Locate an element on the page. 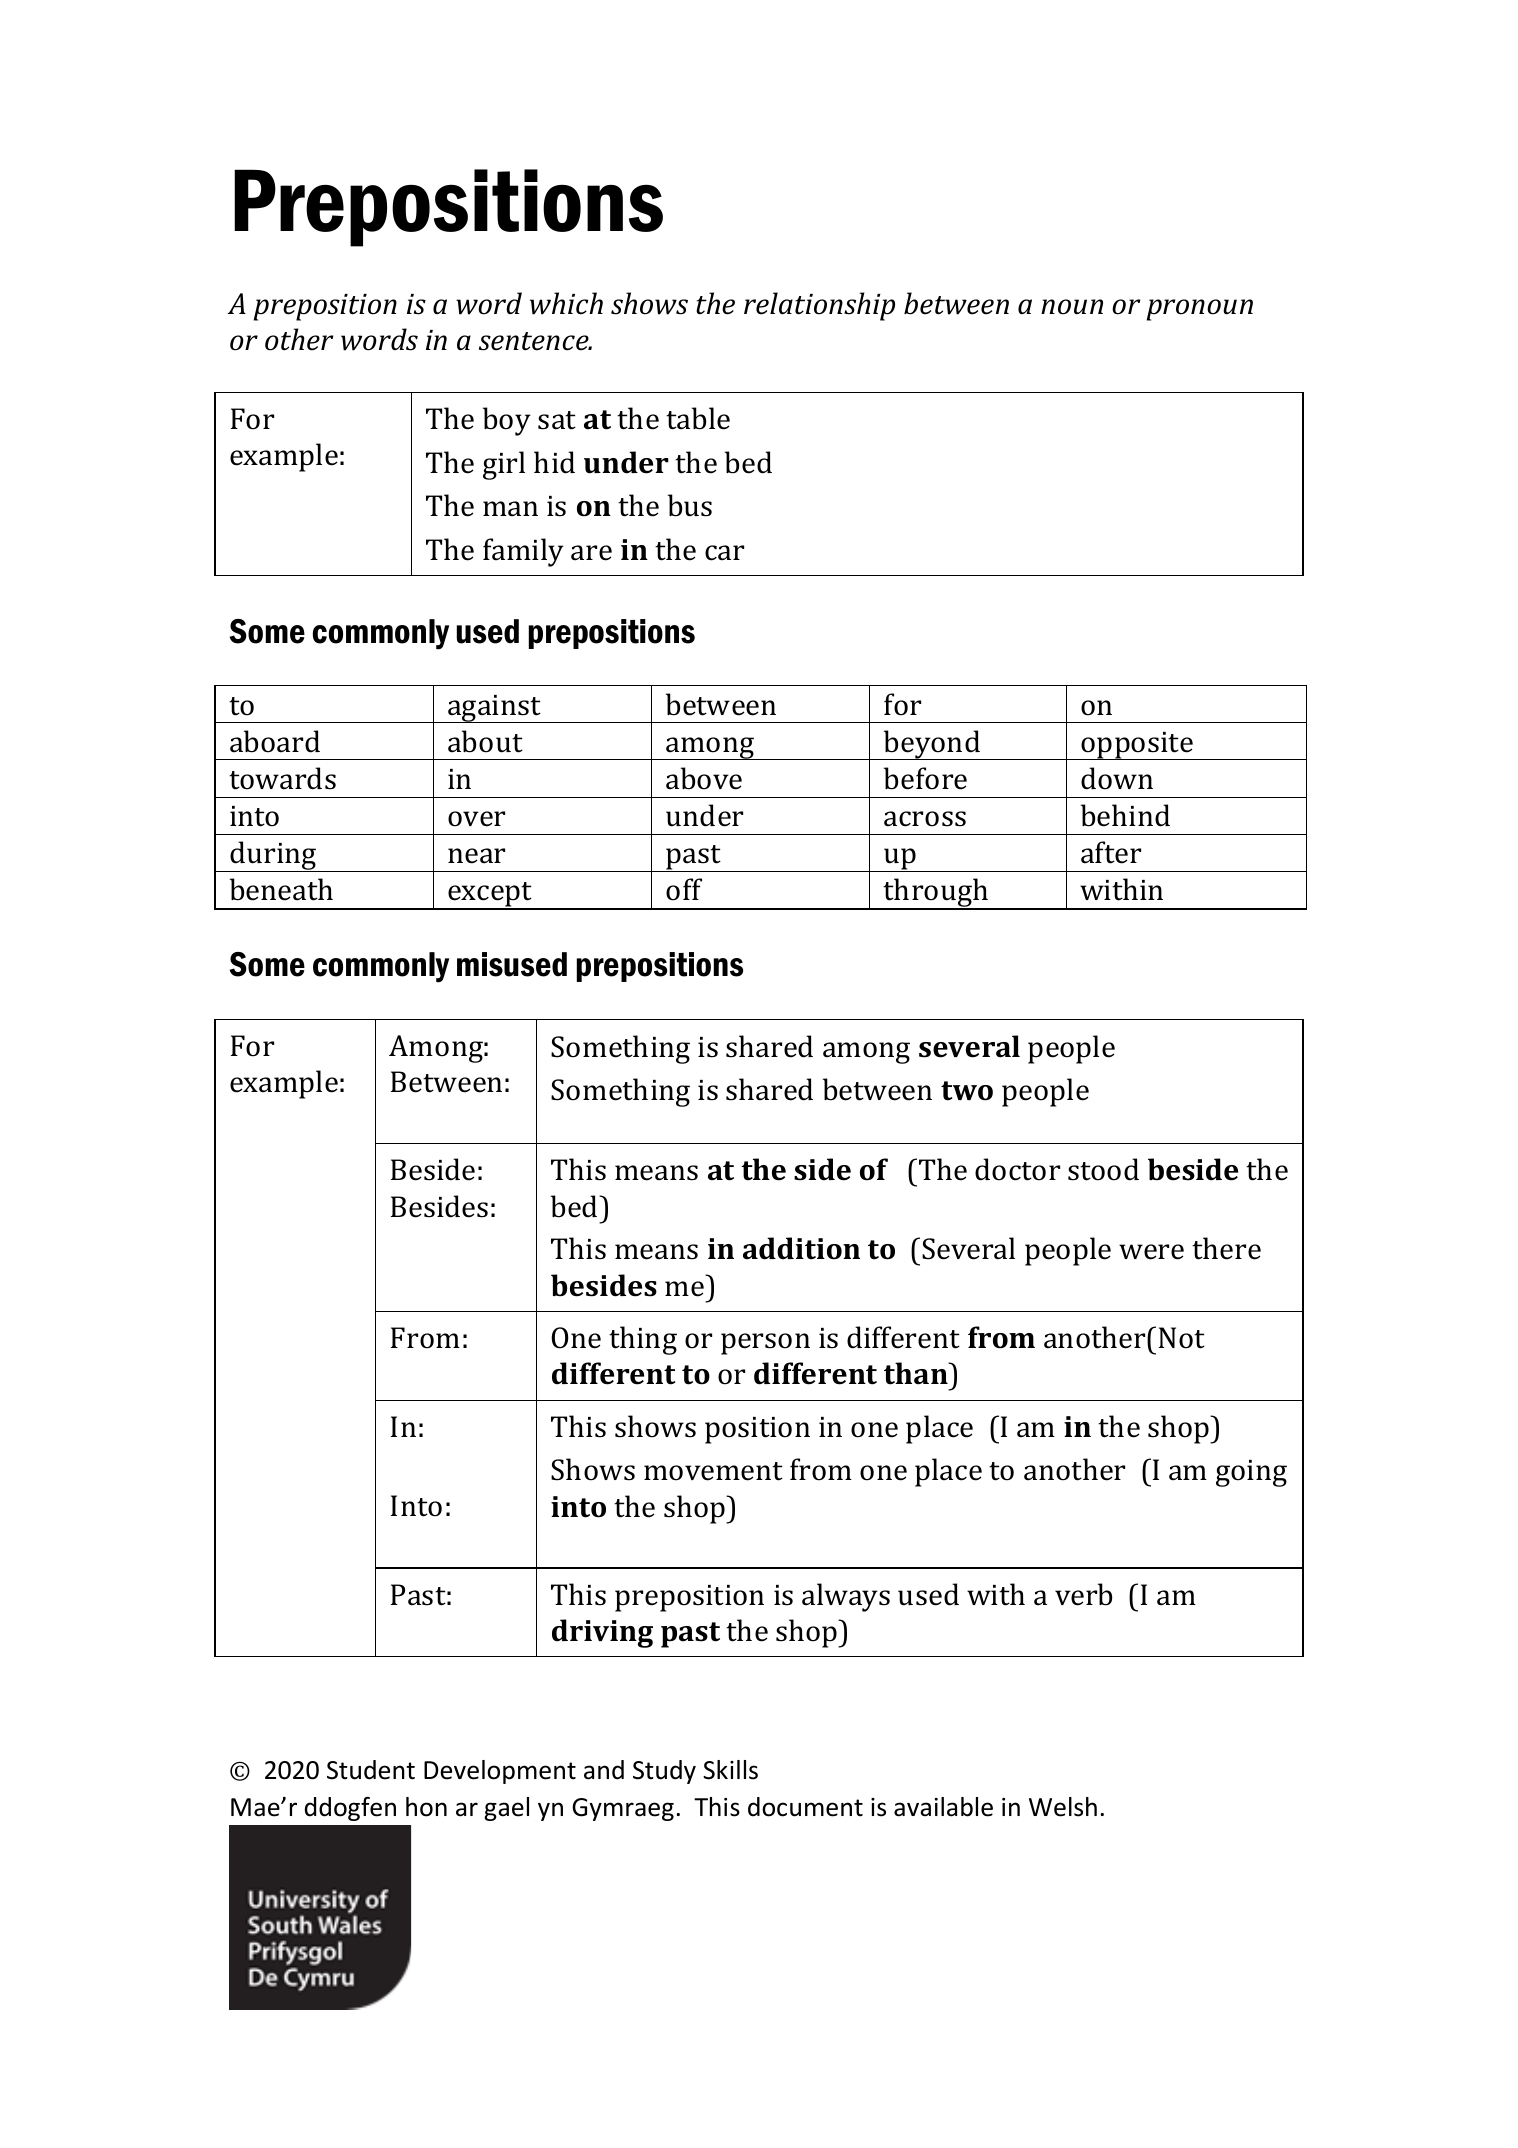 The width and height of the image is (1518, 2148). person is located at coordinates (765, 1344).
